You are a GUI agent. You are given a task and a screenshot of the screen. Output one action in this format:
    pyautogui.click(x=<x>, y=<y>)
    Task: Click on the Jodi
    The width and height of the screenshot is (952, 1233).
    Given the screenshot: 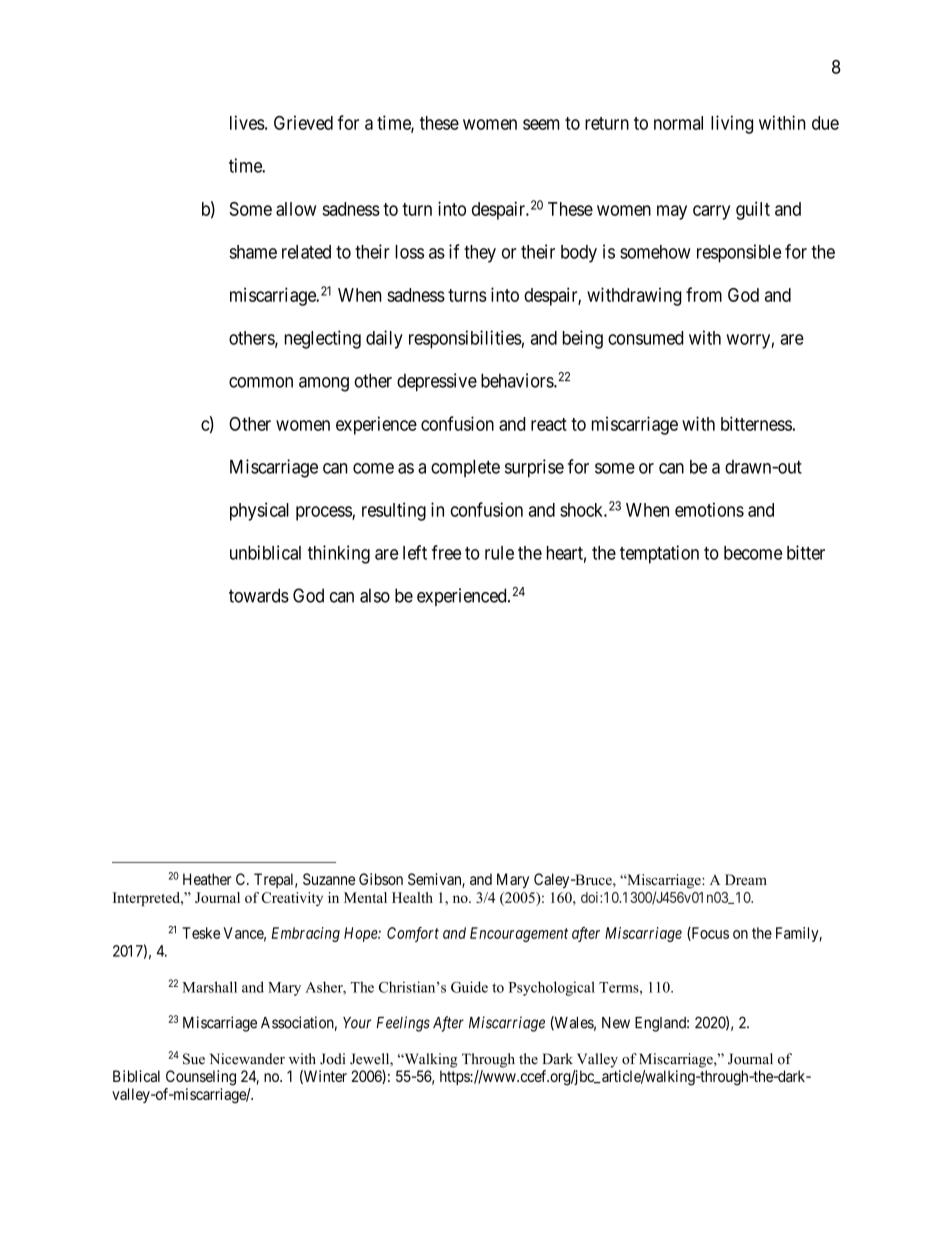 What is the action you would take?
    pyautogui.click(x=332, y=1059)
